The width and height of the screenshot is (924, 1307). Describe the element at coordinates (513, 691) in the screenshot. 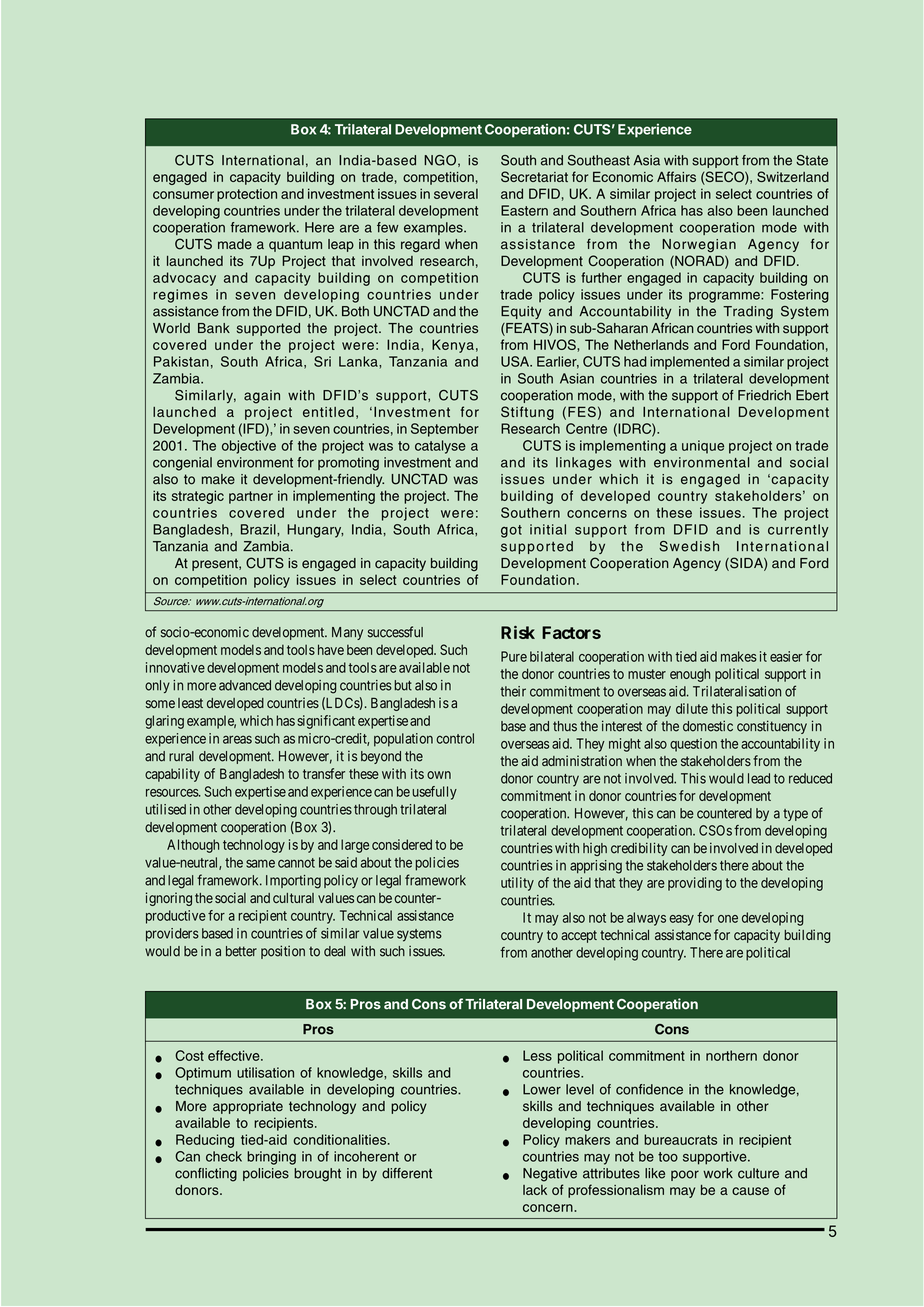

I see `their` at that location.
